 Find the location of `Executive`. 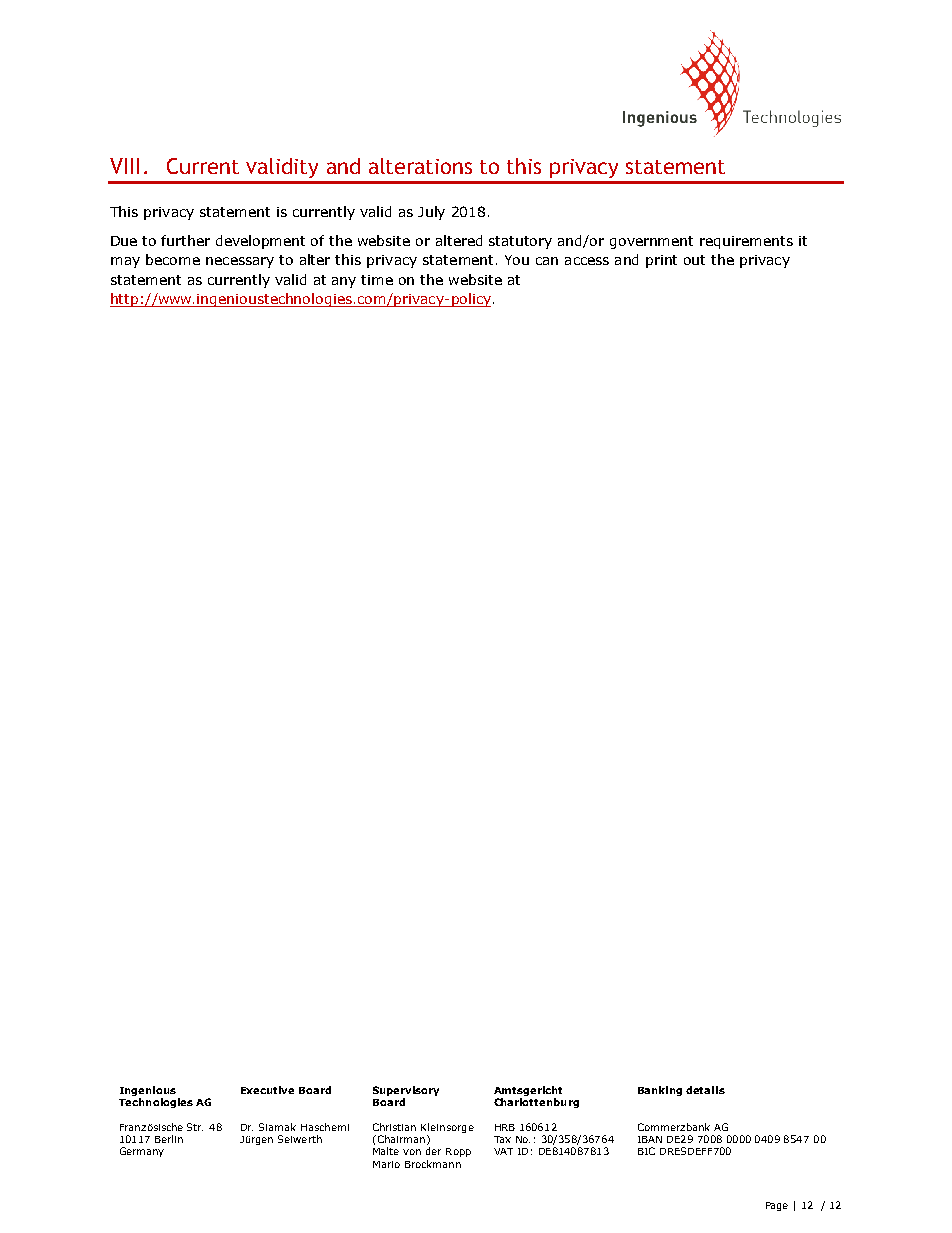

Executive is located at coordinates (267, 1090).
